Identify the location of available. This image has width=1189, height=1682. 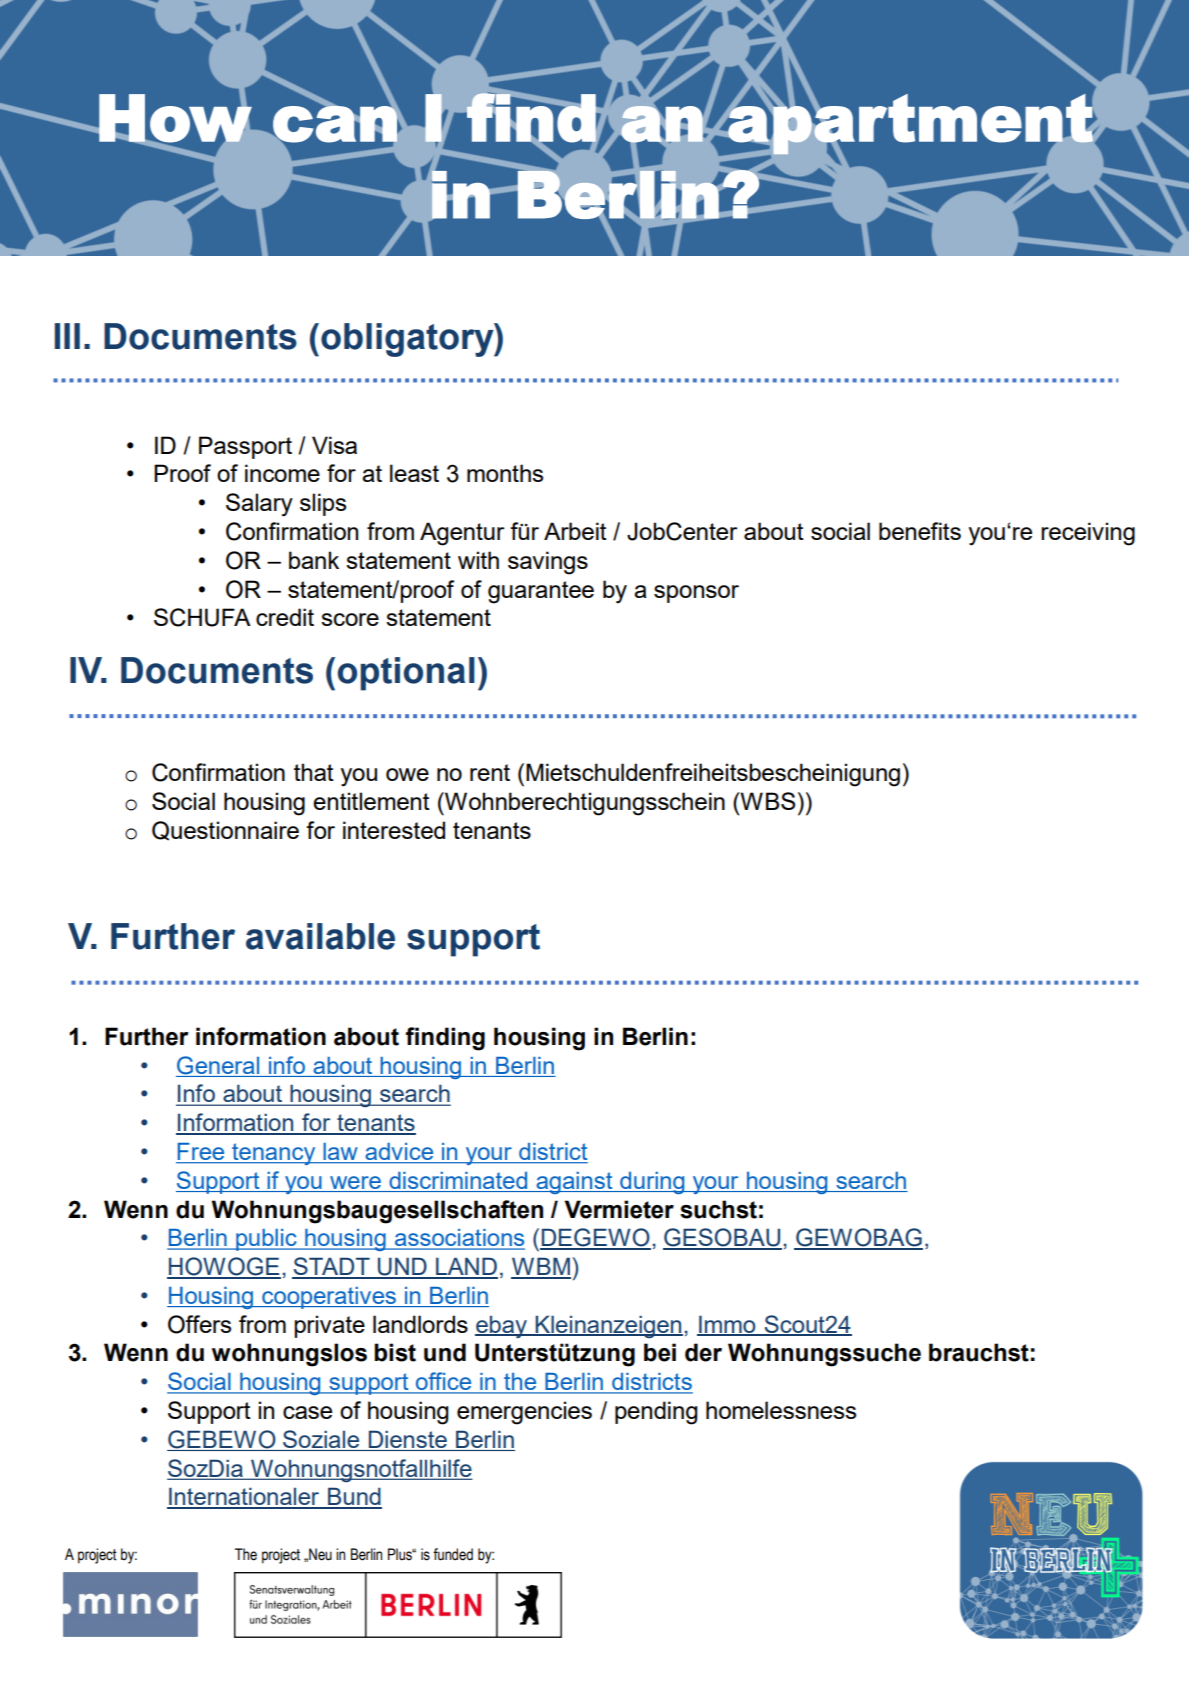
(320, 936).
